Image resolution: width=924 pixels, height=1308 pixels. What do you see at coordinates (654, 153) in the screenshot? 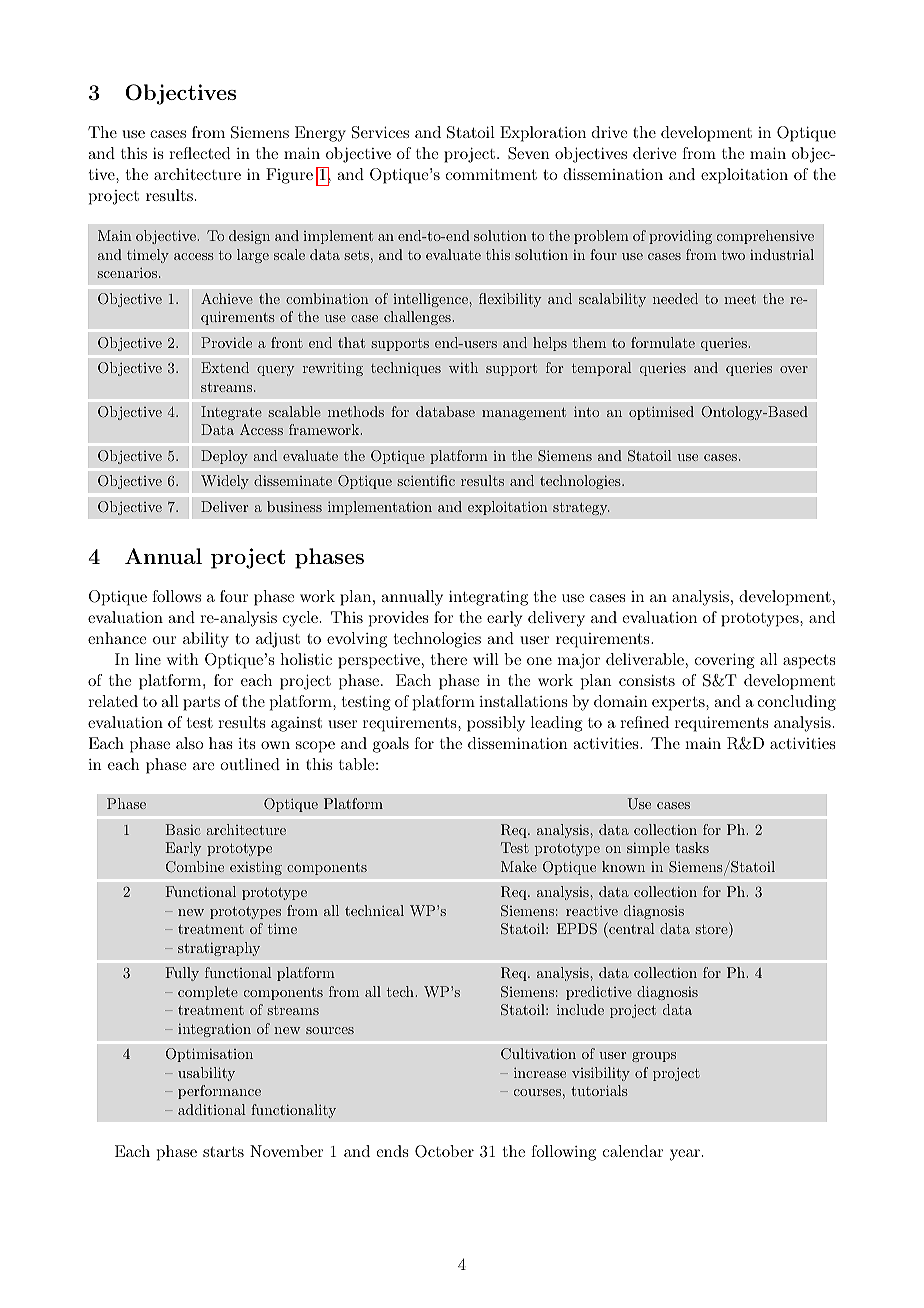
I see `derive` at bounding box center [654, 153].
